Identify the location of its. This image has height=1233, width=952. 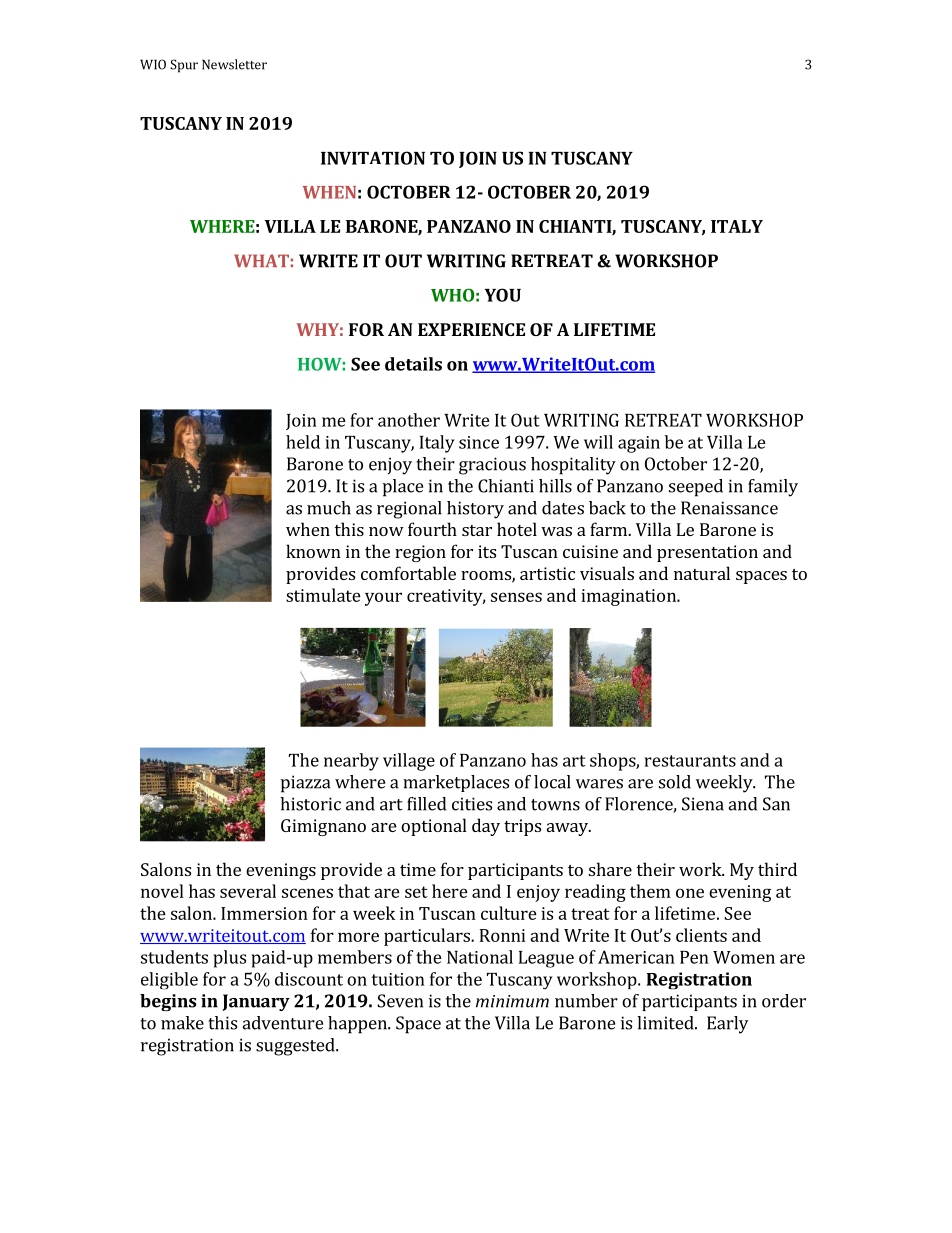
(487, 551).
